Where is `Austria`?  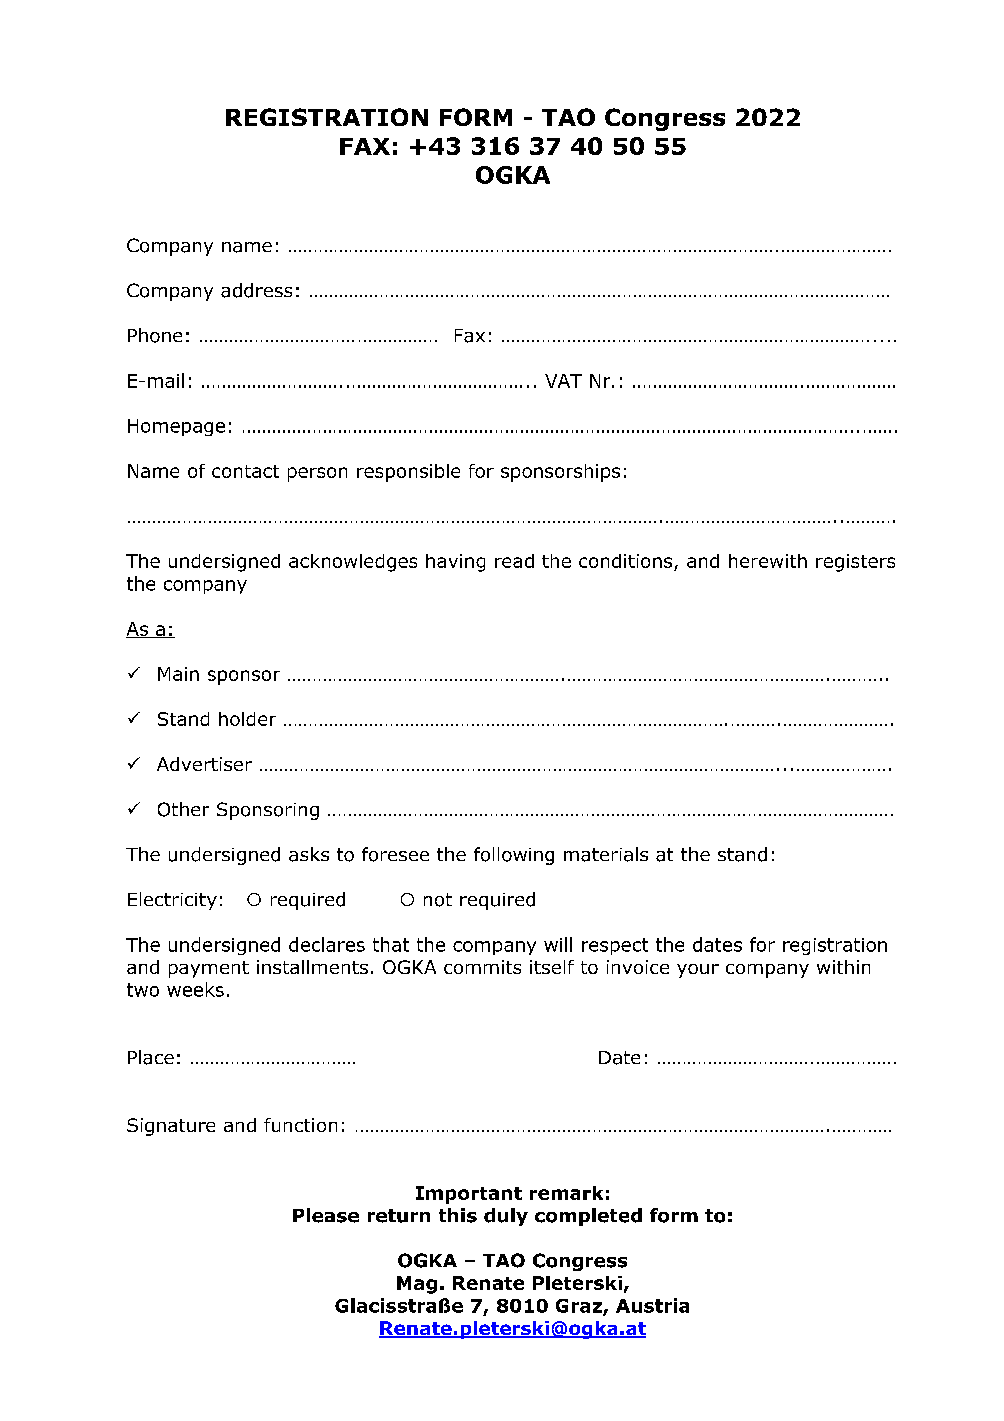
Austria is located at coordinates (652, 1305).
